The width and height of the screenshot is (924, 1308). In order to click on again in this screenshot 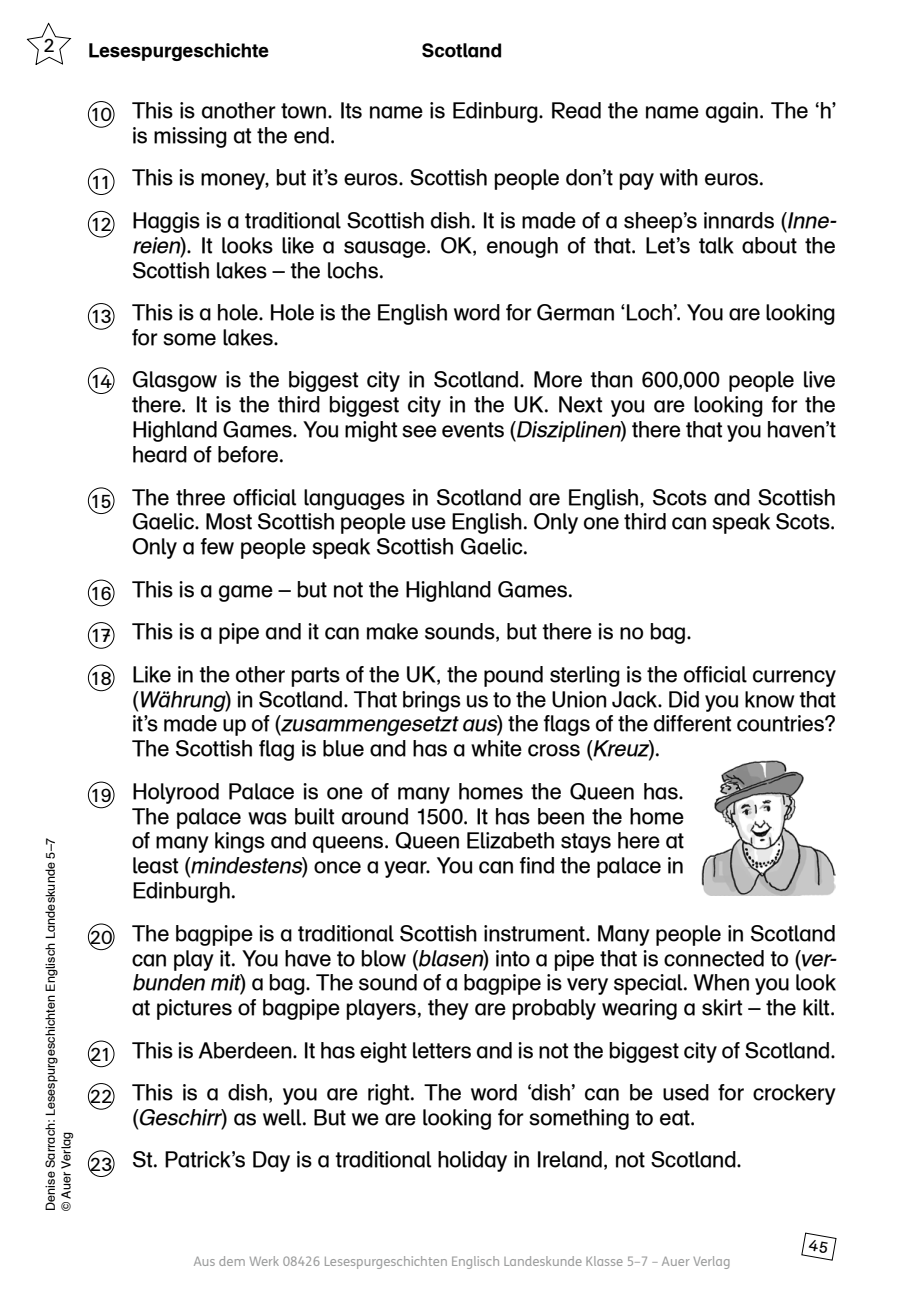, I will do `click(732, 112)`.
